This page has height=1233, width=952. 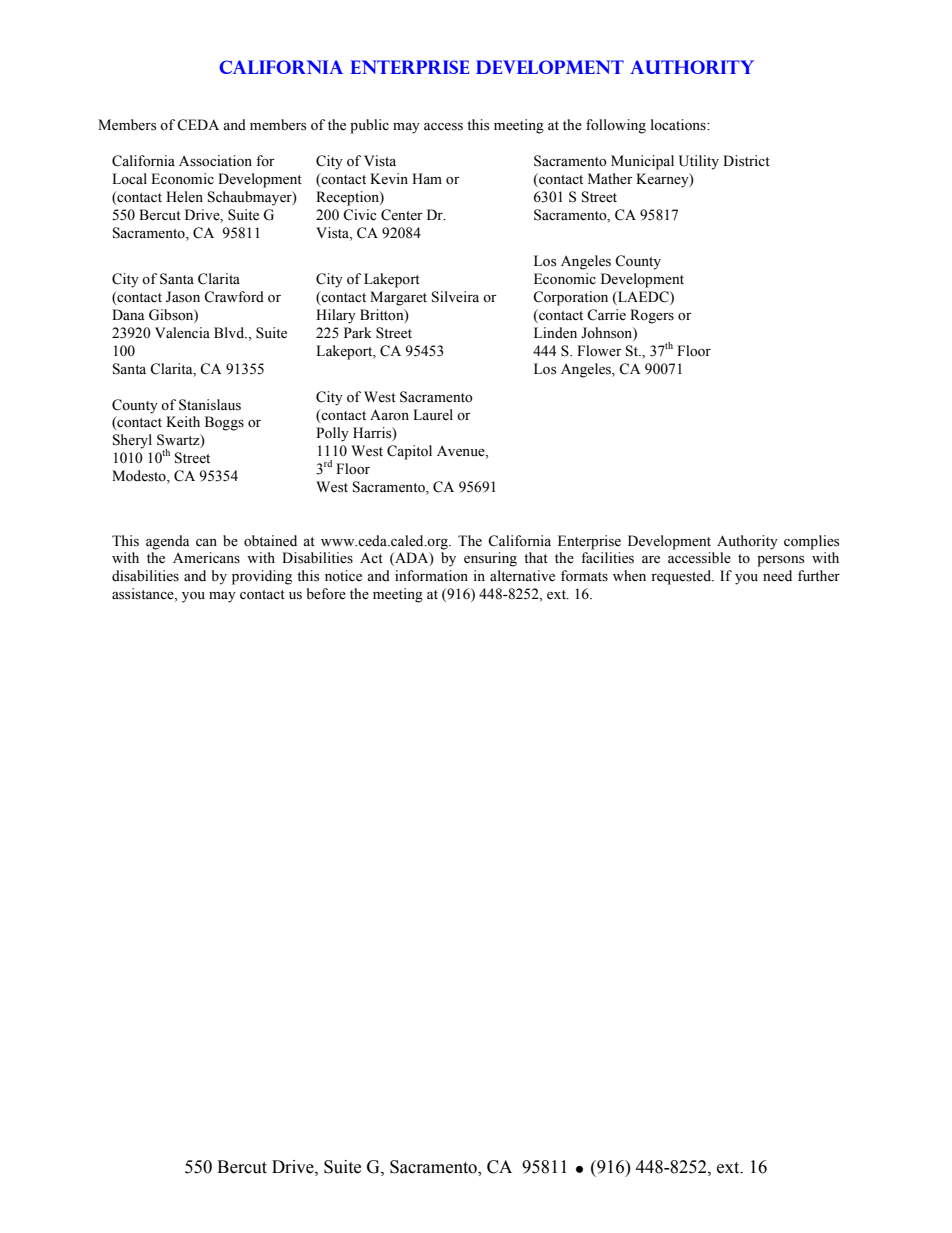 I want to click on Linden, so click(x=555, y=333).
